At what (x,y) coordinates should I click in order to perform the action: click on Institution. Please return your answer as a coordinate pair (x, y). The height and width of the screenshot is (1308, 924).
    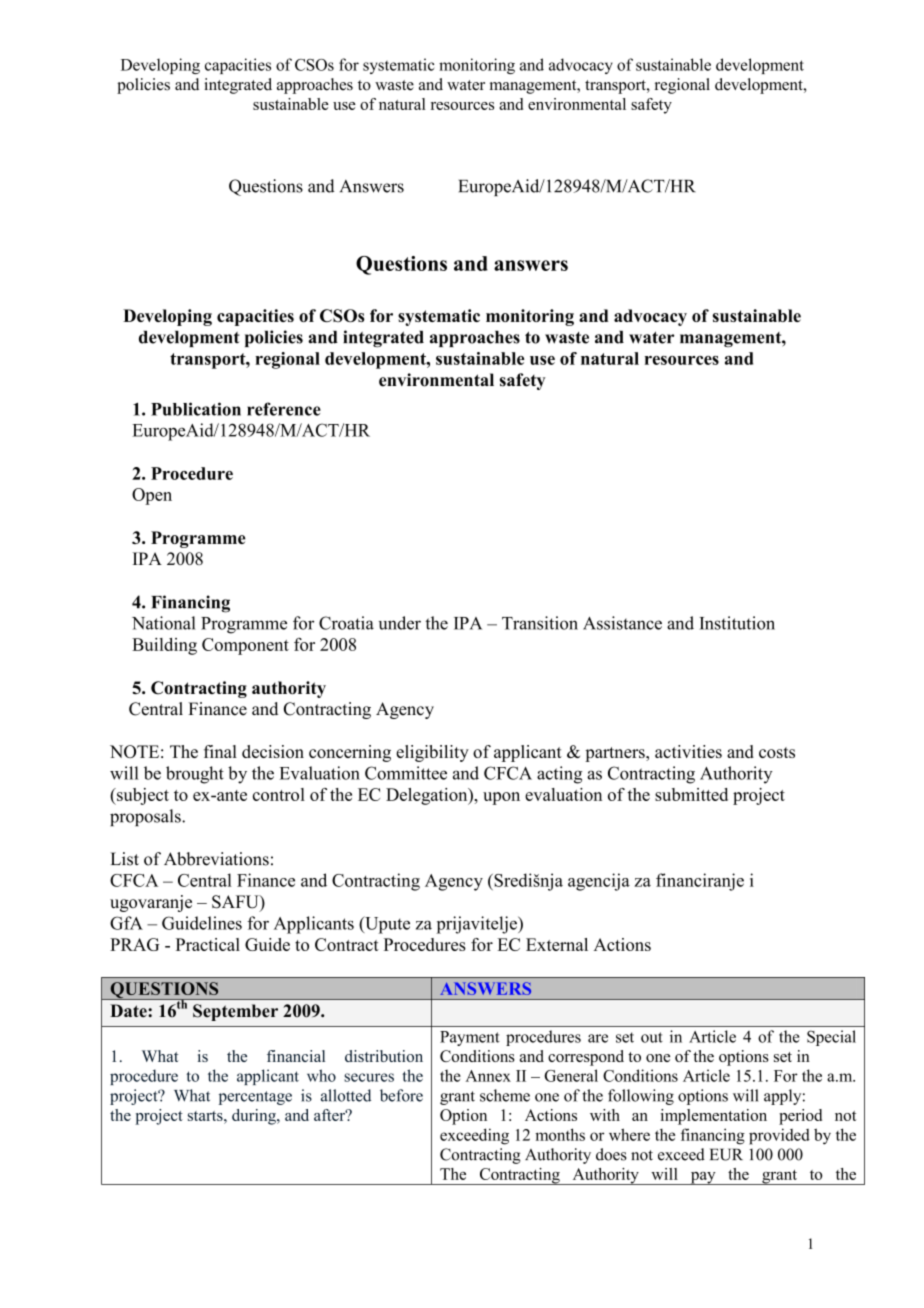
    Looking at the image, I should click on (737, 623).
